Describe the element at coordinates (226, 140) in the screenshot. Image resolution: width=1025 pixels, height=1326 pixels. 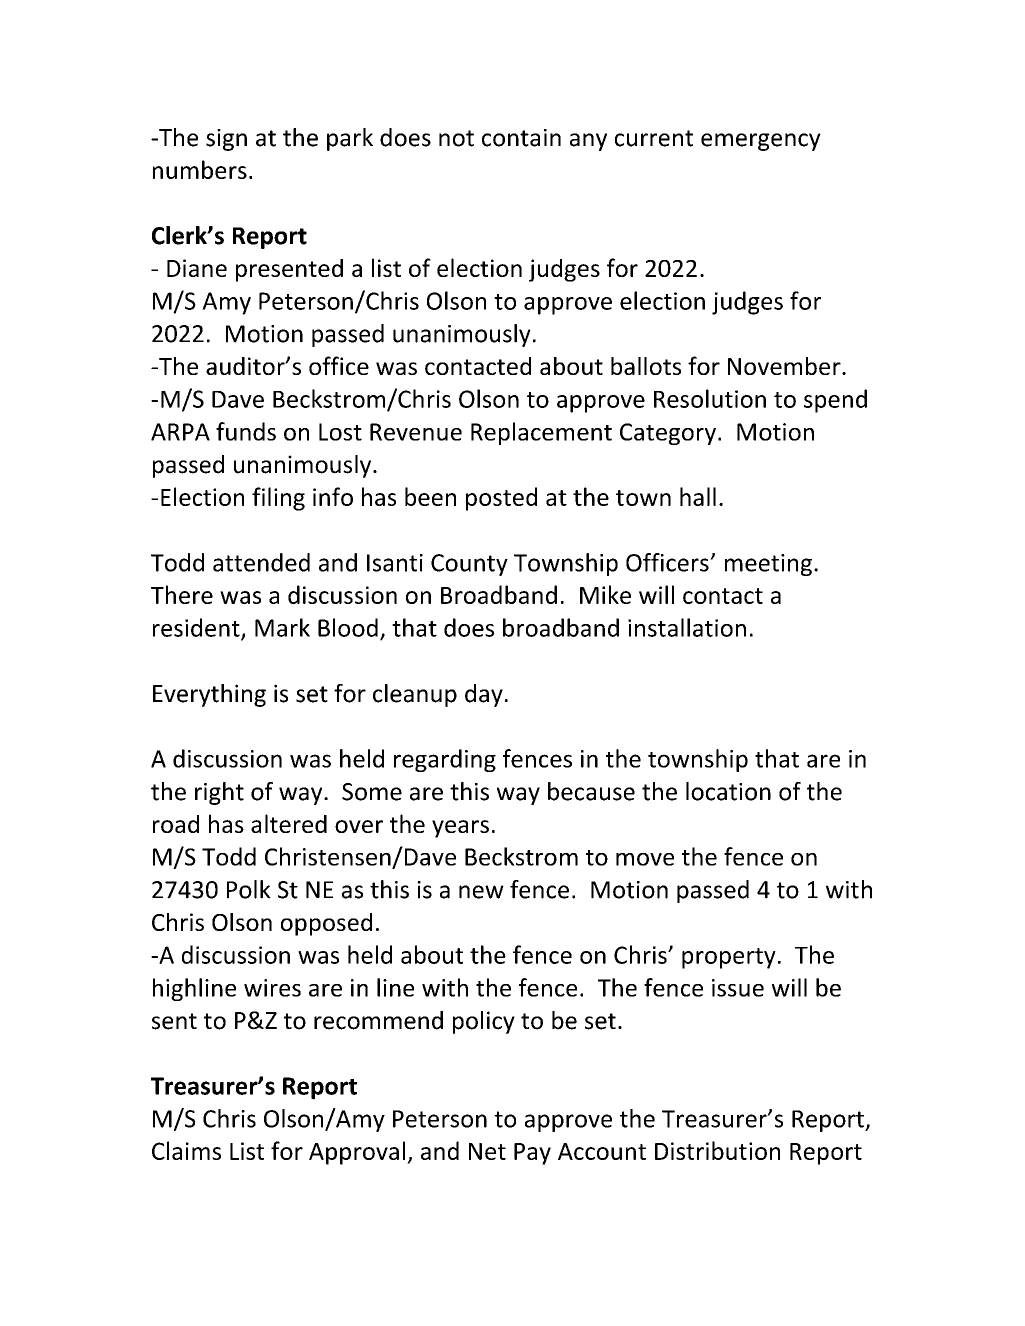
I see `sign` at that location.
